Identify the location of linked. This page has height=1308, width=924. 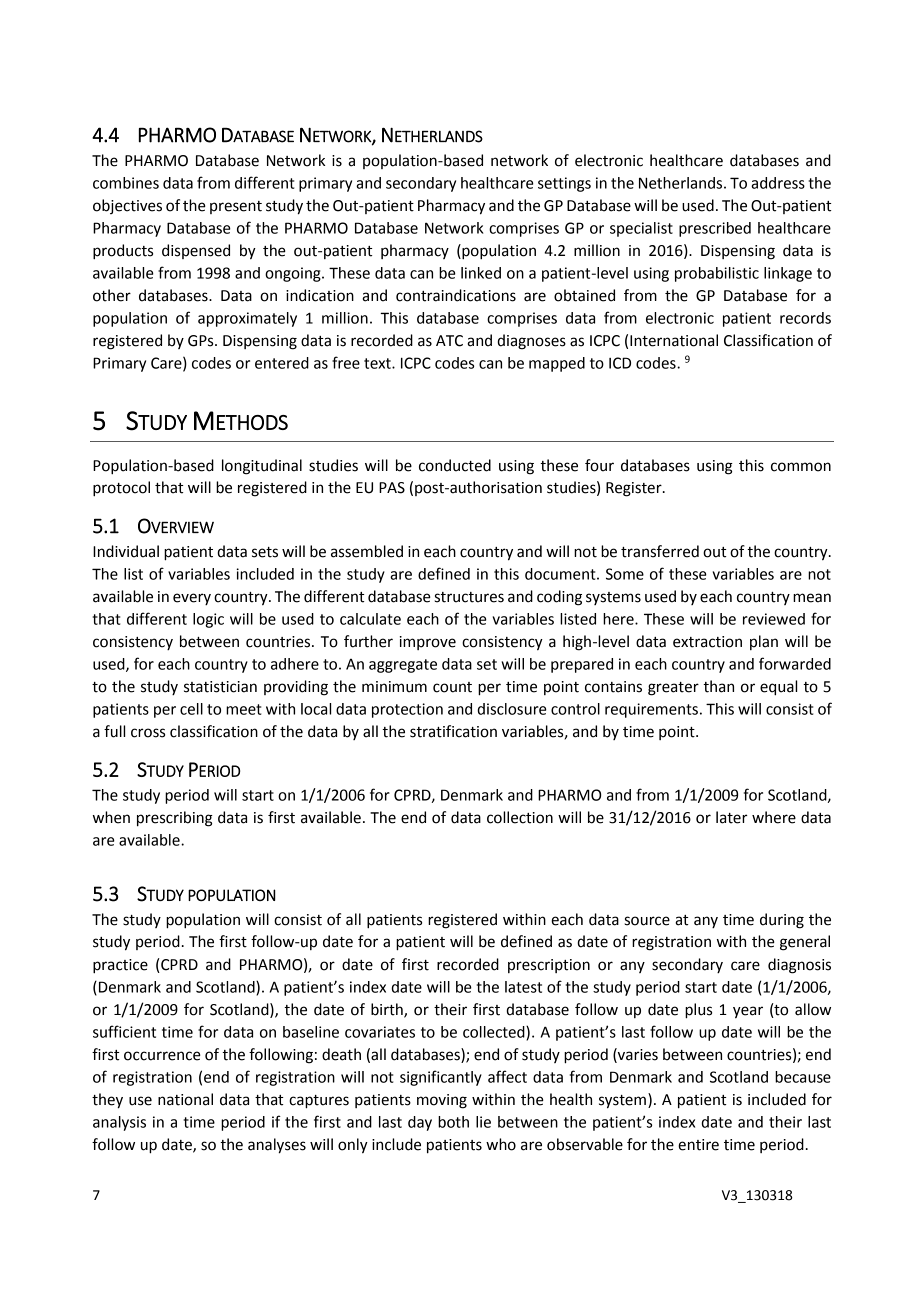
(481, 273).
